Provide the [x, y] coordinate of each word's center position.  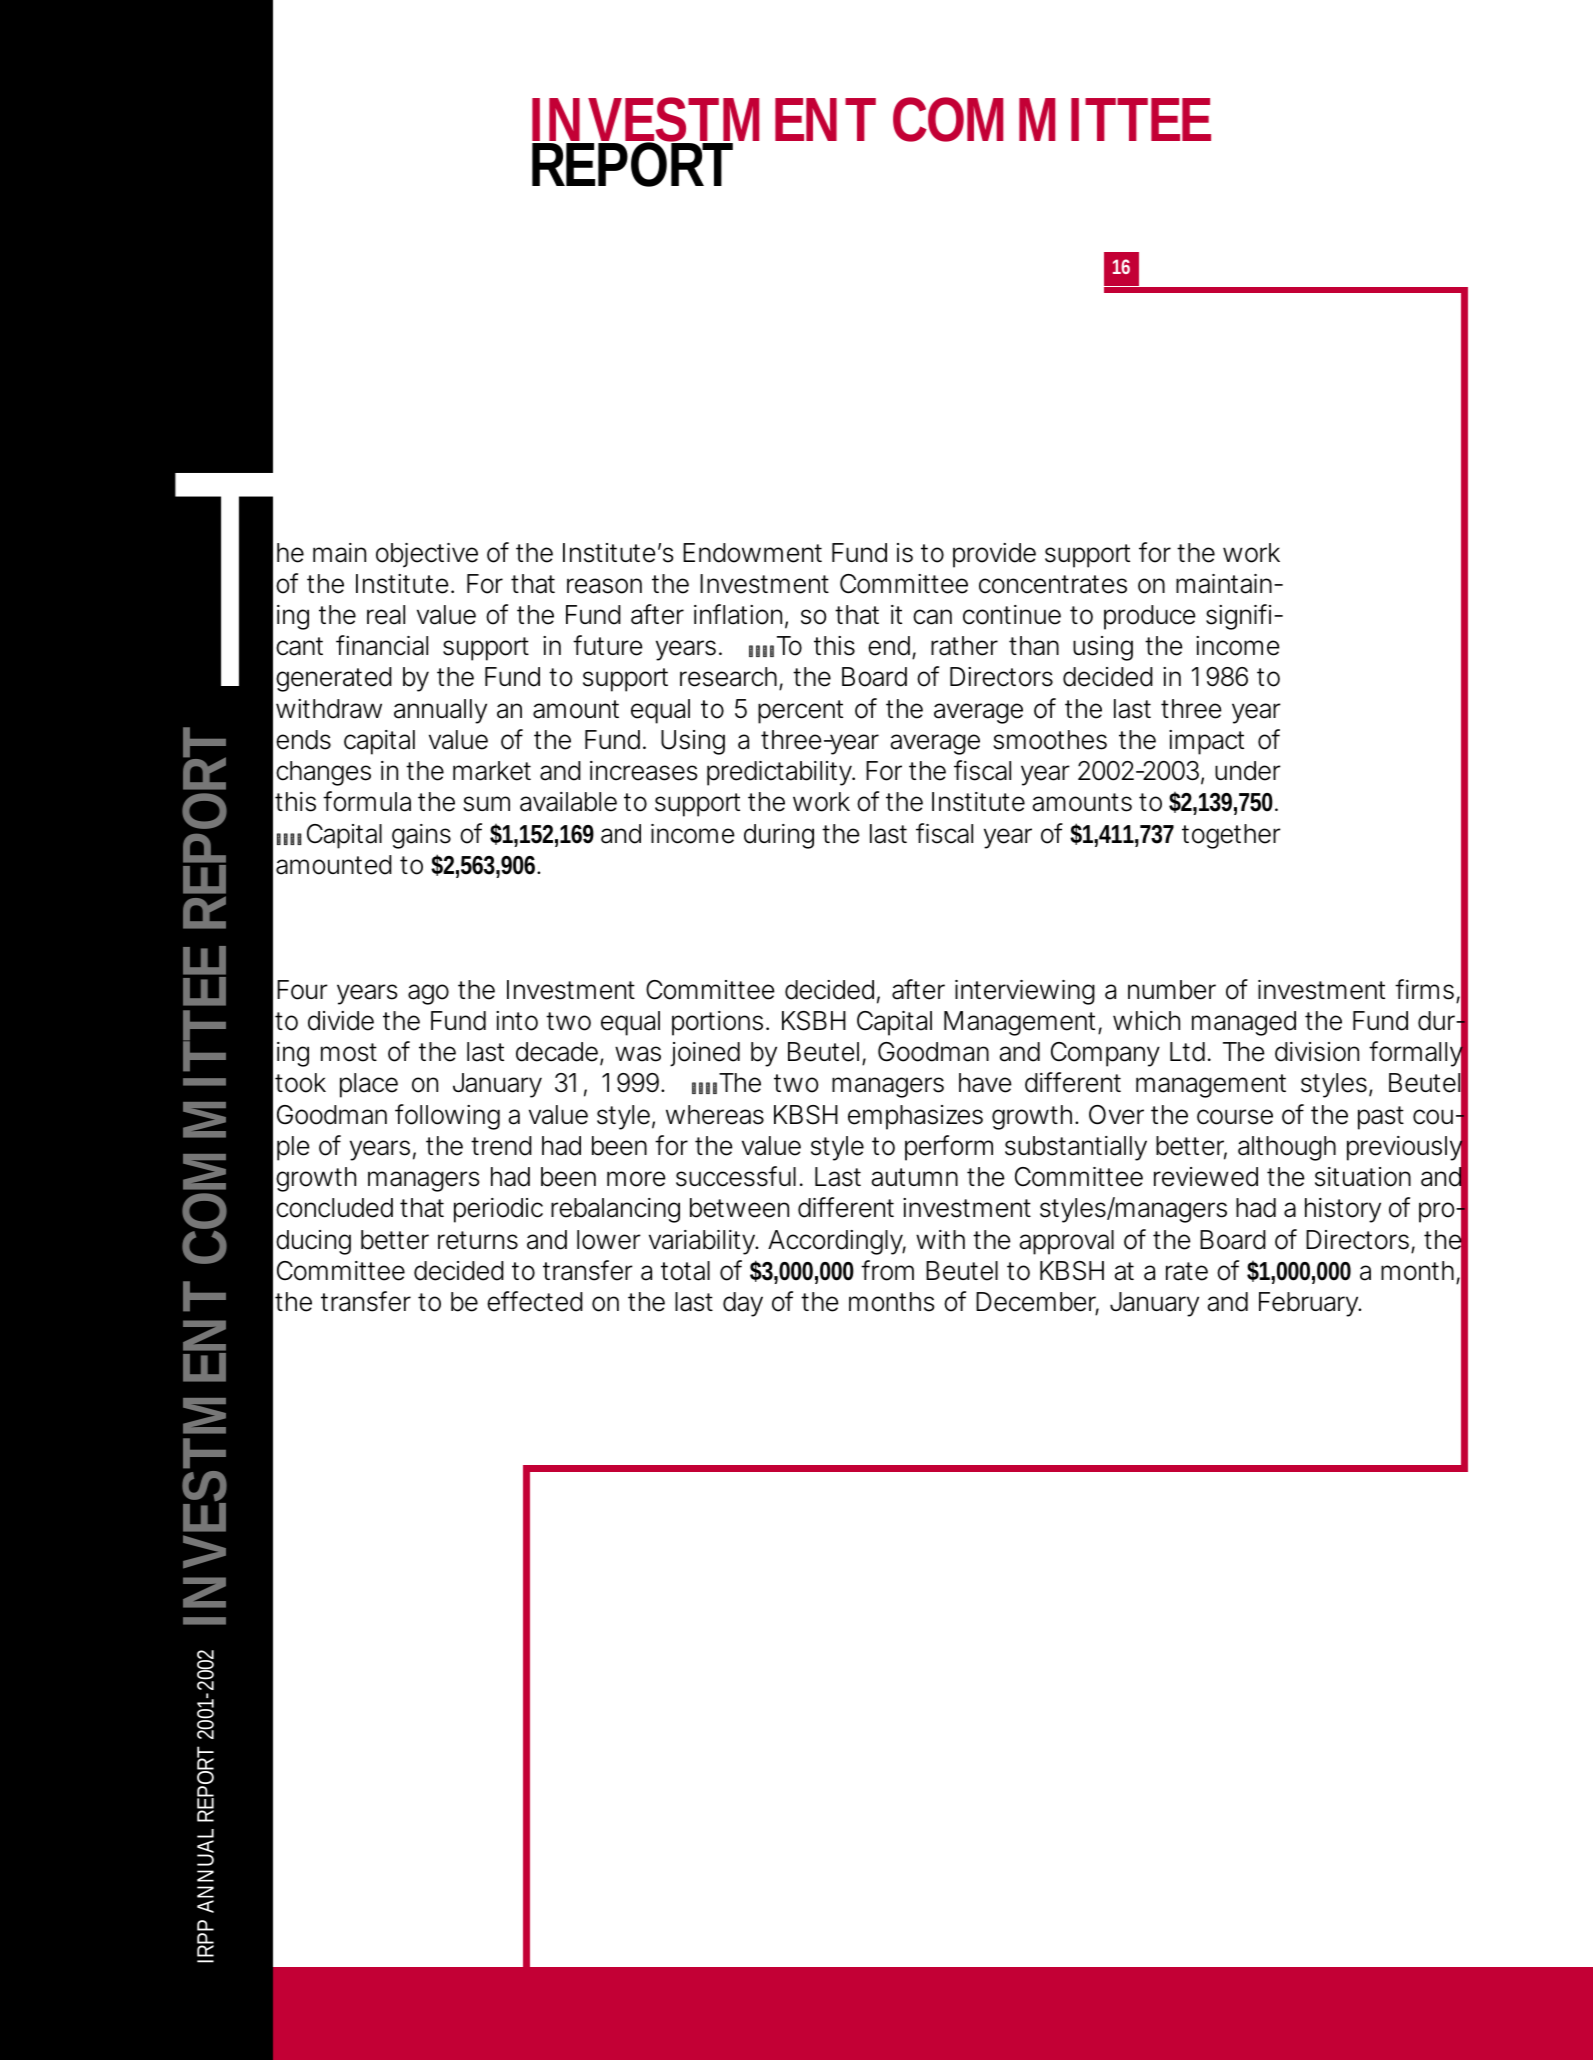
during [779, 836]
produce [1150, 617]
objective [427, 555]
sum [486, 804]
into [517, 1021]
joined [705, 1054]
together [1231, 836]
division [1317, 1052]
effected [535, 1301]
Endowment [752, 553]
